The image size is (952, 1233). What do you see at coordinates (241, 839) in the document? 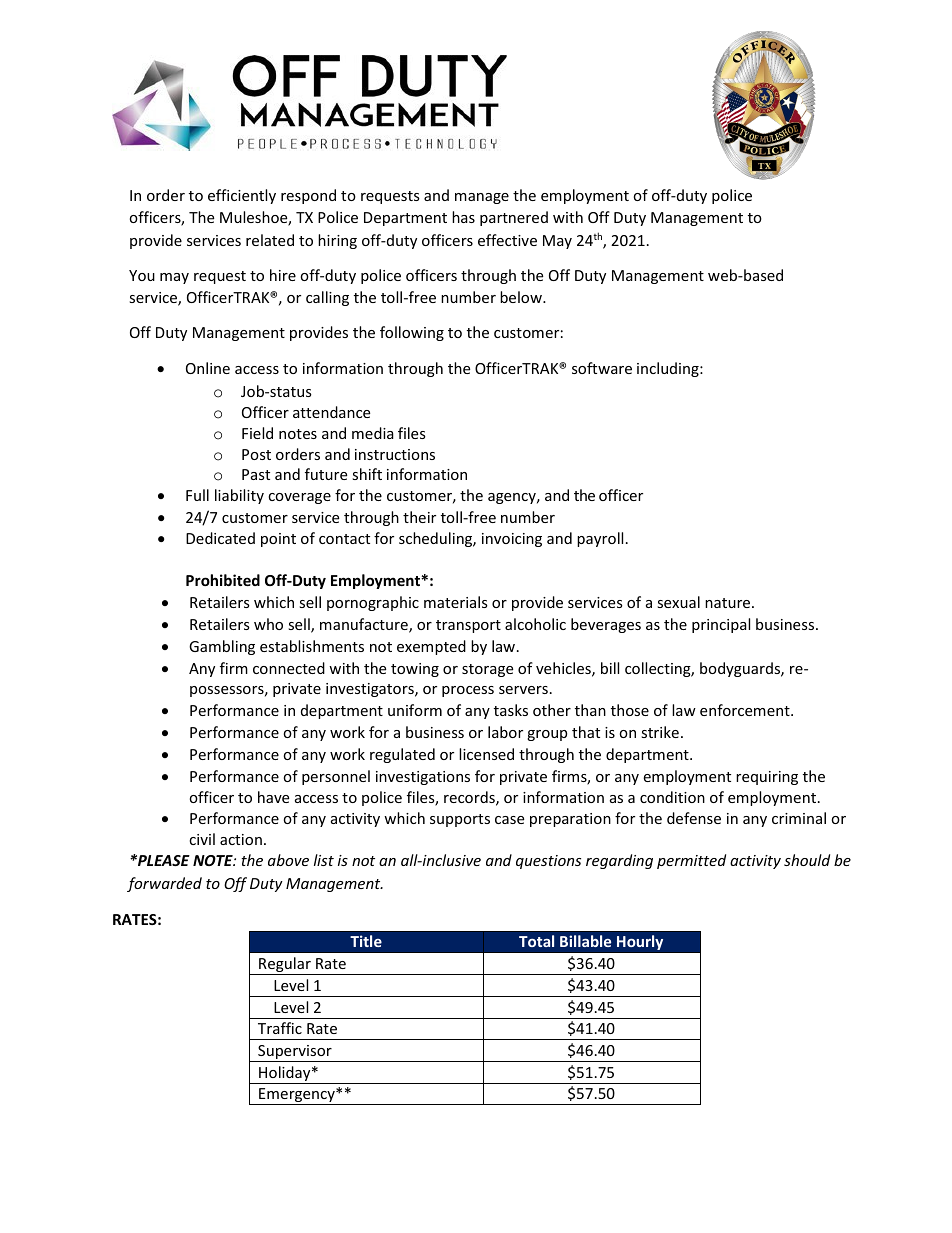
I see `action` at bounding box center [241, 839].
